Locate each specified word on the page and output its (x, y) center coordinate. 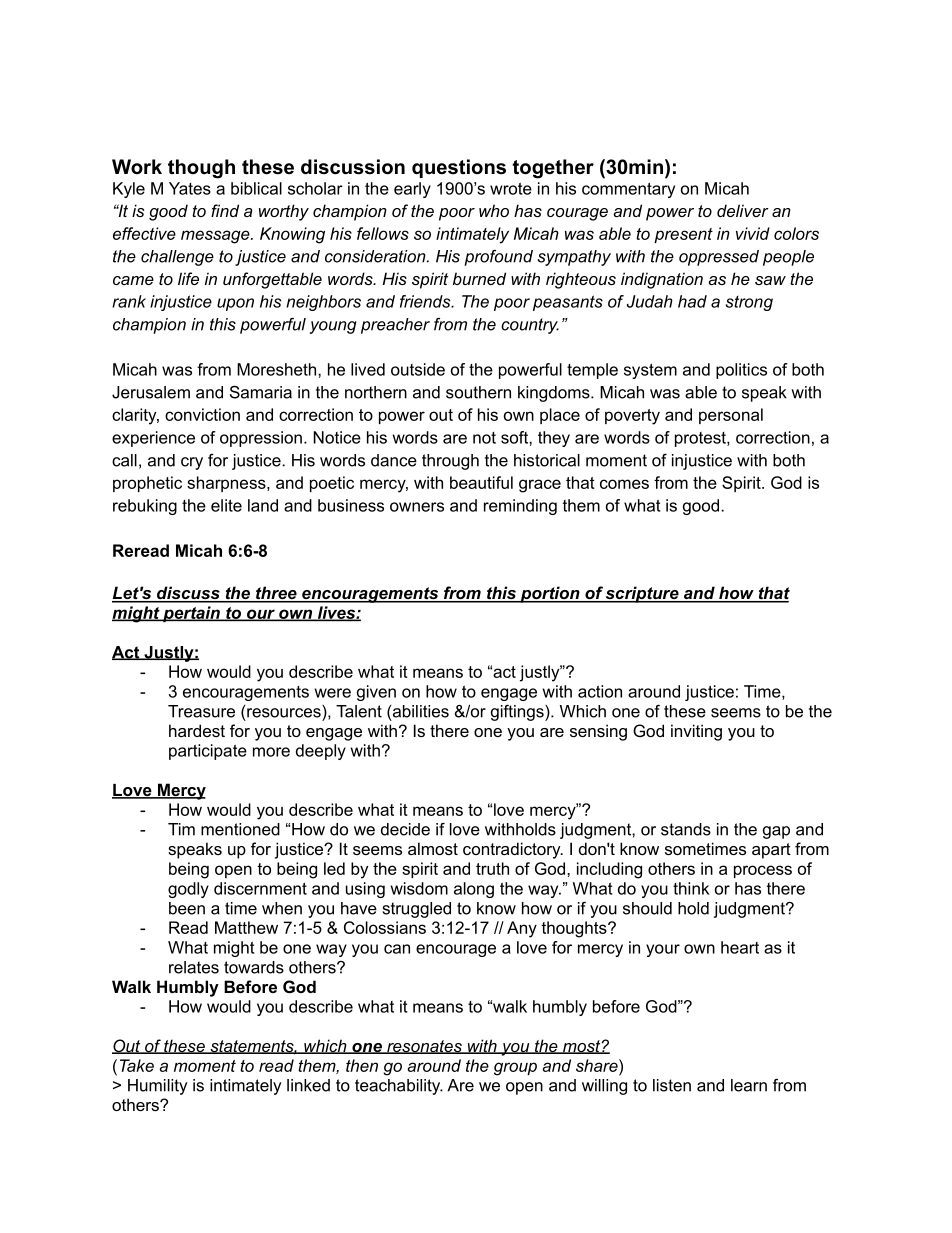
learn (749, 1085)
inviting (696, 732)
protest (701, 439)
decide (405, 829)
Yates (190, 188)
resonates (424, 1047)
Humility (157, 1087)
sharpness (227, 484)
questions (459, 168)
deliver (743, 210)
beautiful (481, 482)
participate (208, 752)
